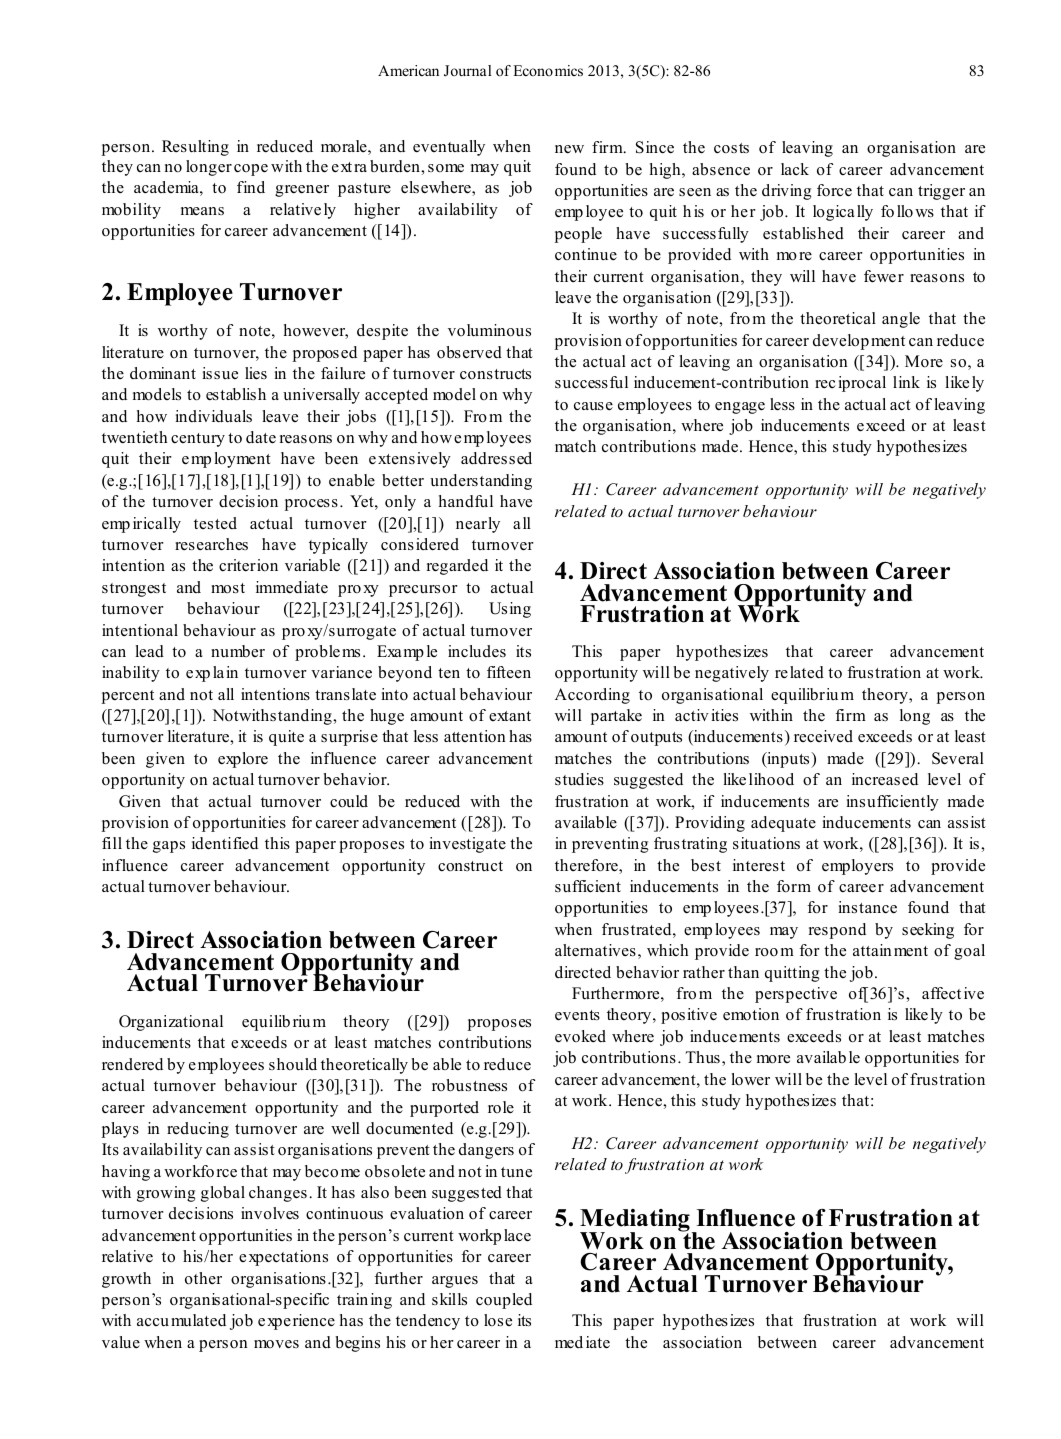  What do you see at coordinates (195, 148) in the document?
I see `Resulting` at bounding box center [195, 148].
